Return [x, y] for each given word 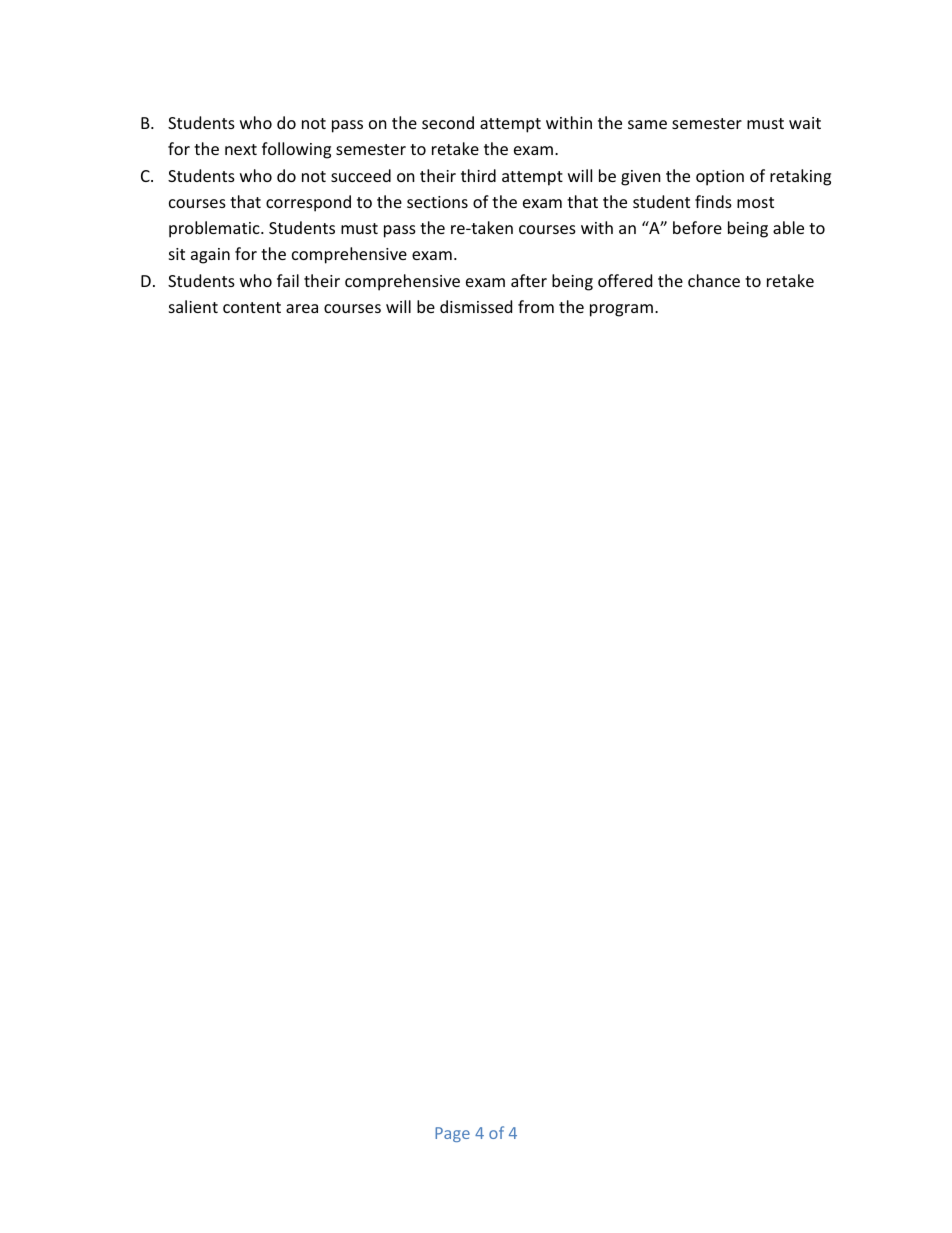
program [621, 310]
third [478, 175]
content [252, 307]
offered [625, 280]
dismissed [476, 306]
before [697, 227]
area [302, 308]
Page [452, 1134]
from [536, 306]
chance [714, 280]
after [529, 280]
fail [288, 280]
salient [193, 306]
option [720, 178]
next [241, 149]
